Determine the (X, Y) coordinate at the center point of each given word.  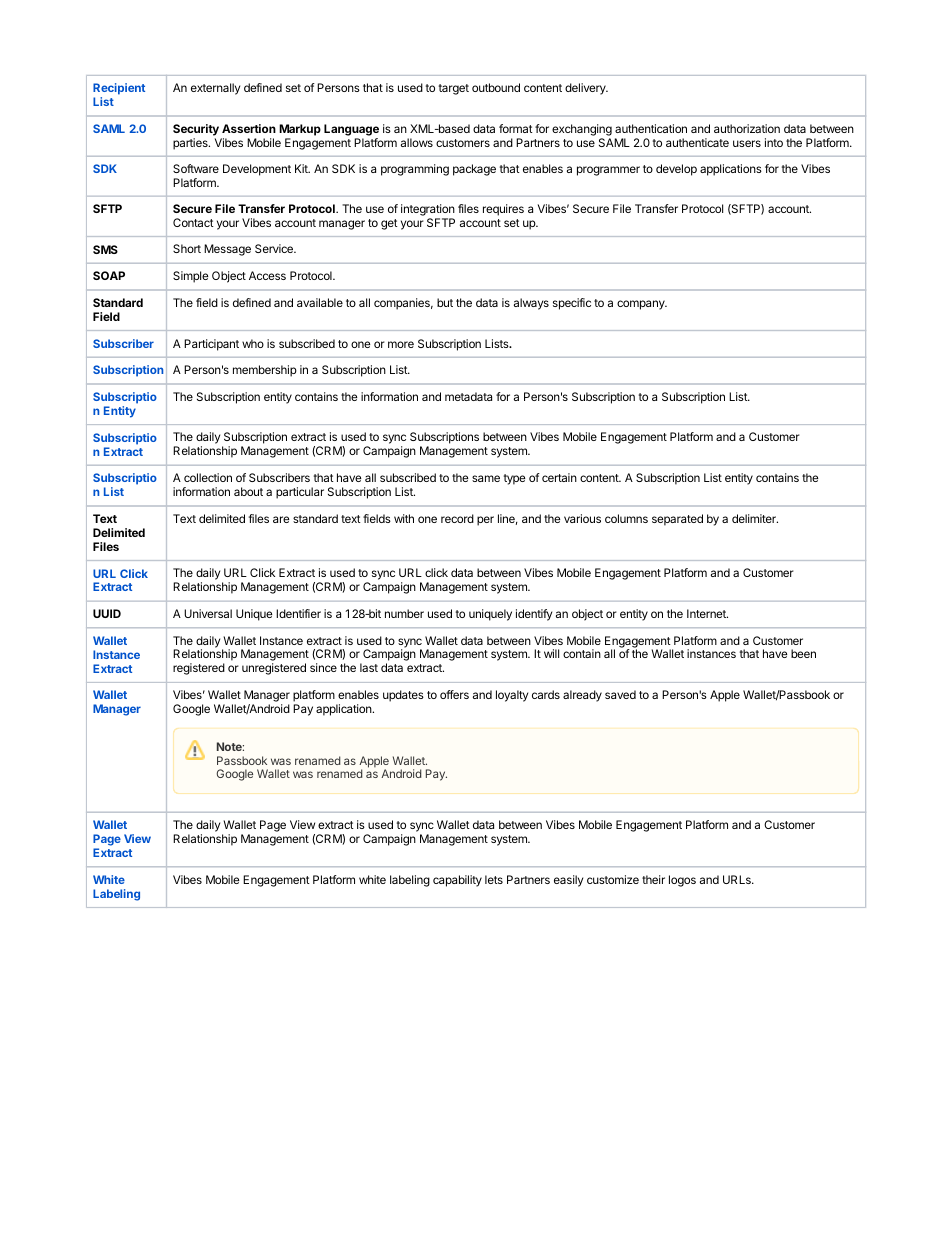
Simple (190, 277)
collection (208, 477)
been (803, 653)
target (454, 89)
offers (454, 694)
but (445, 302)
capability (457, 881)
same (486, 478)
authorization (747, 128)
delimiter (755, 518)
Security (196, 131)
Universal (208, 613)
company (642, 305)
